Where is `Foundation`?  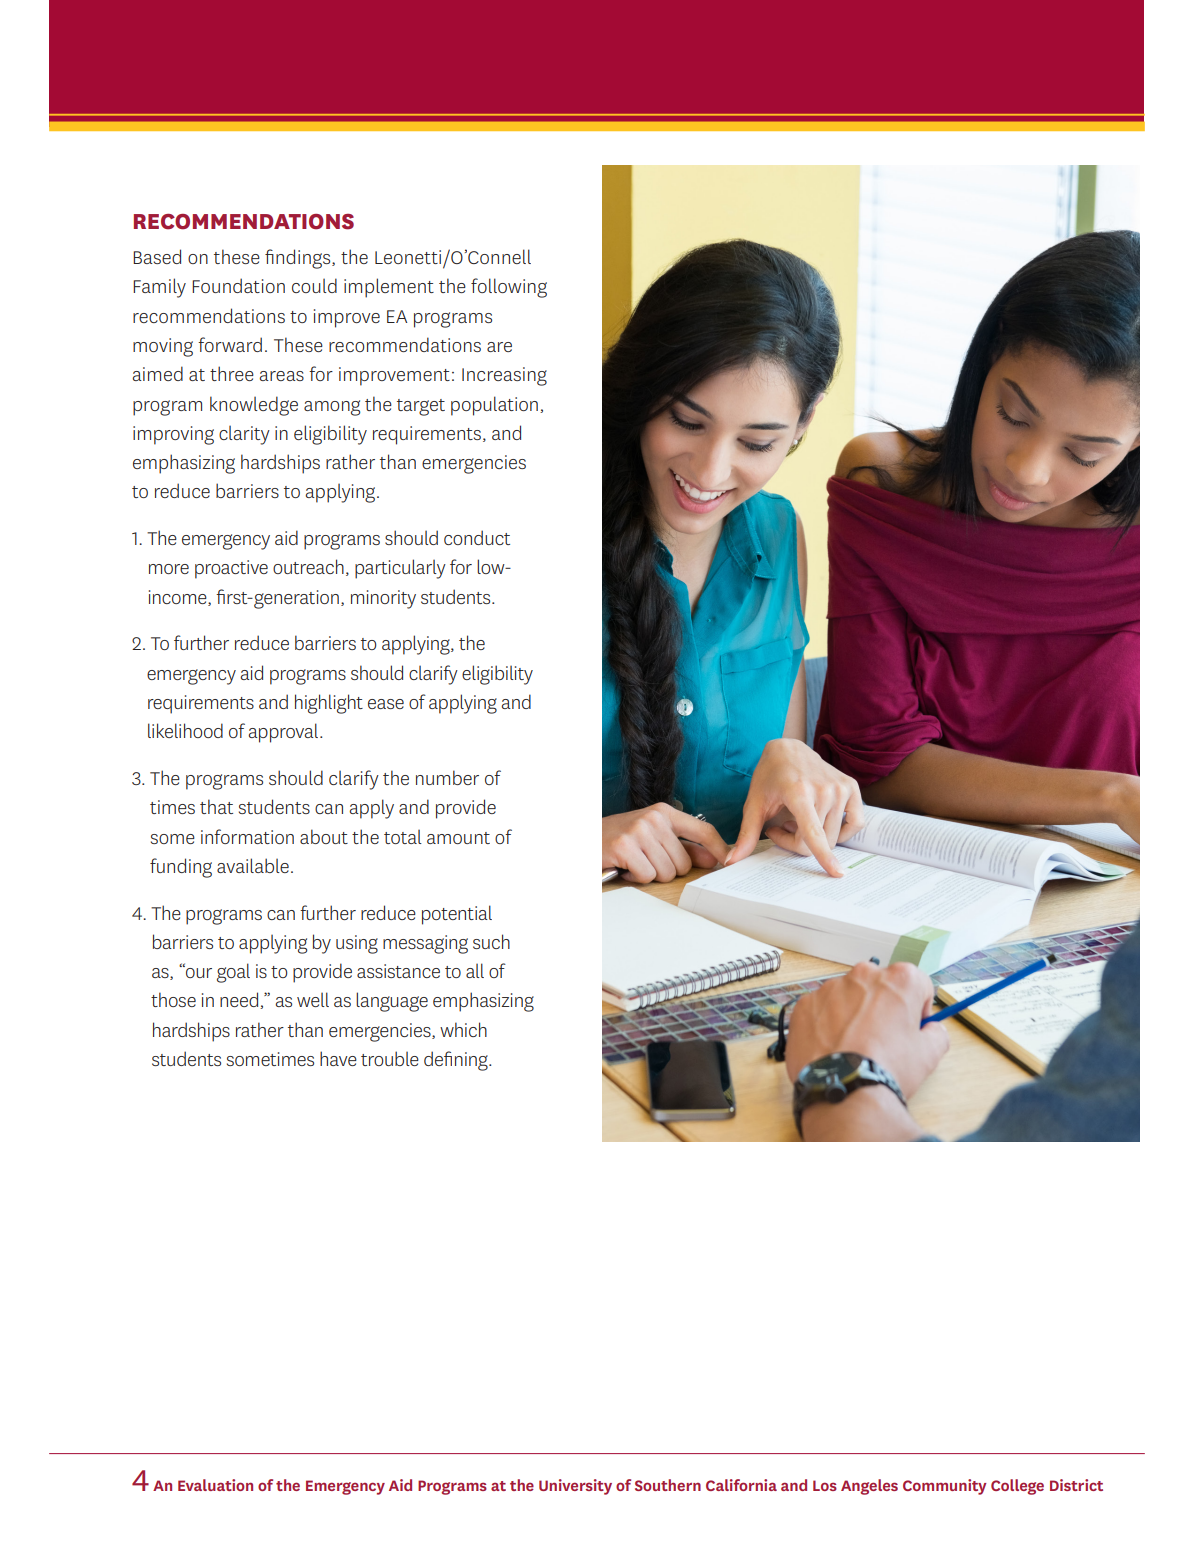
Foundation is located at coordinates (238, 285).
